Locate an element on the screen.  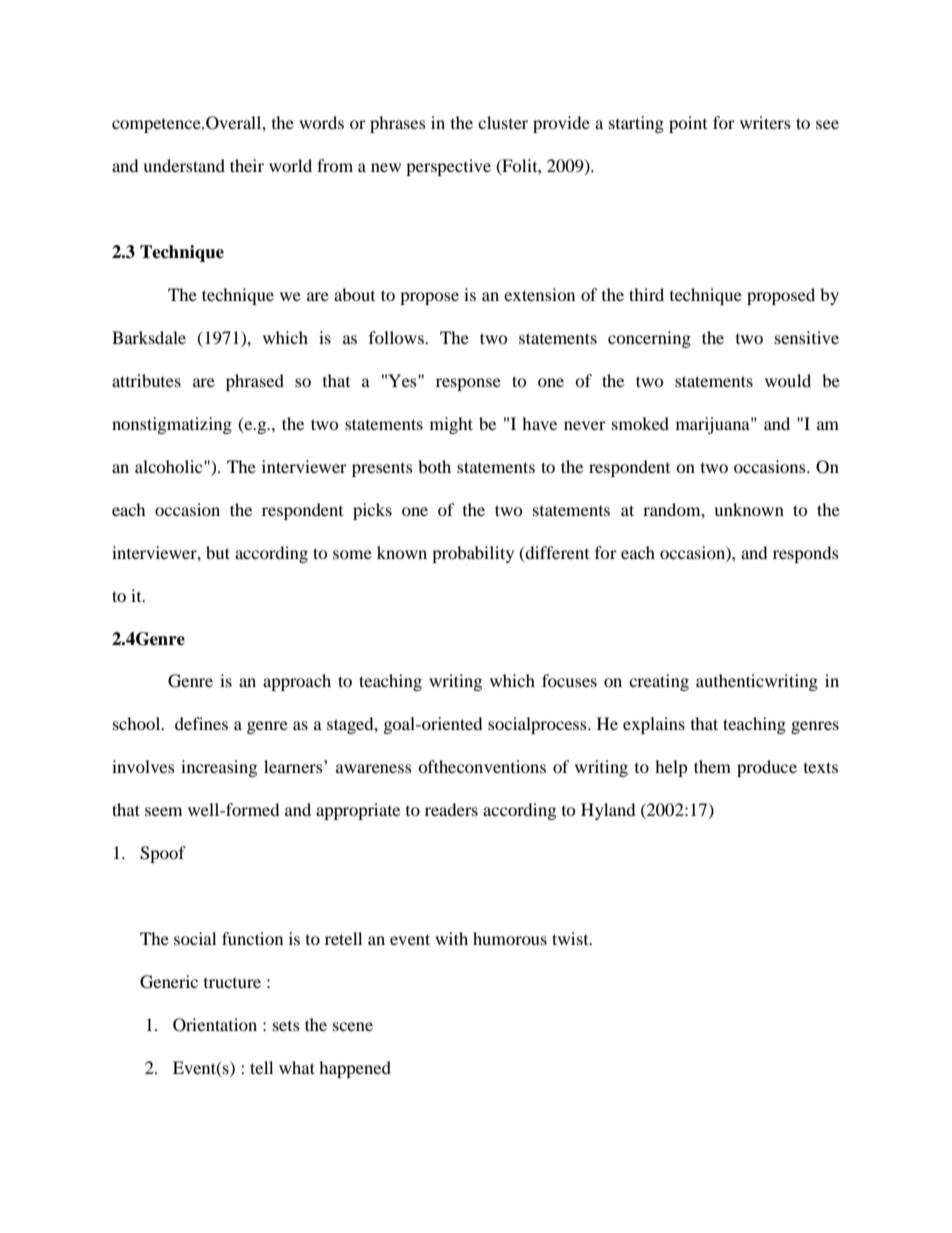
scene is located at coordinates (353, 1026).
